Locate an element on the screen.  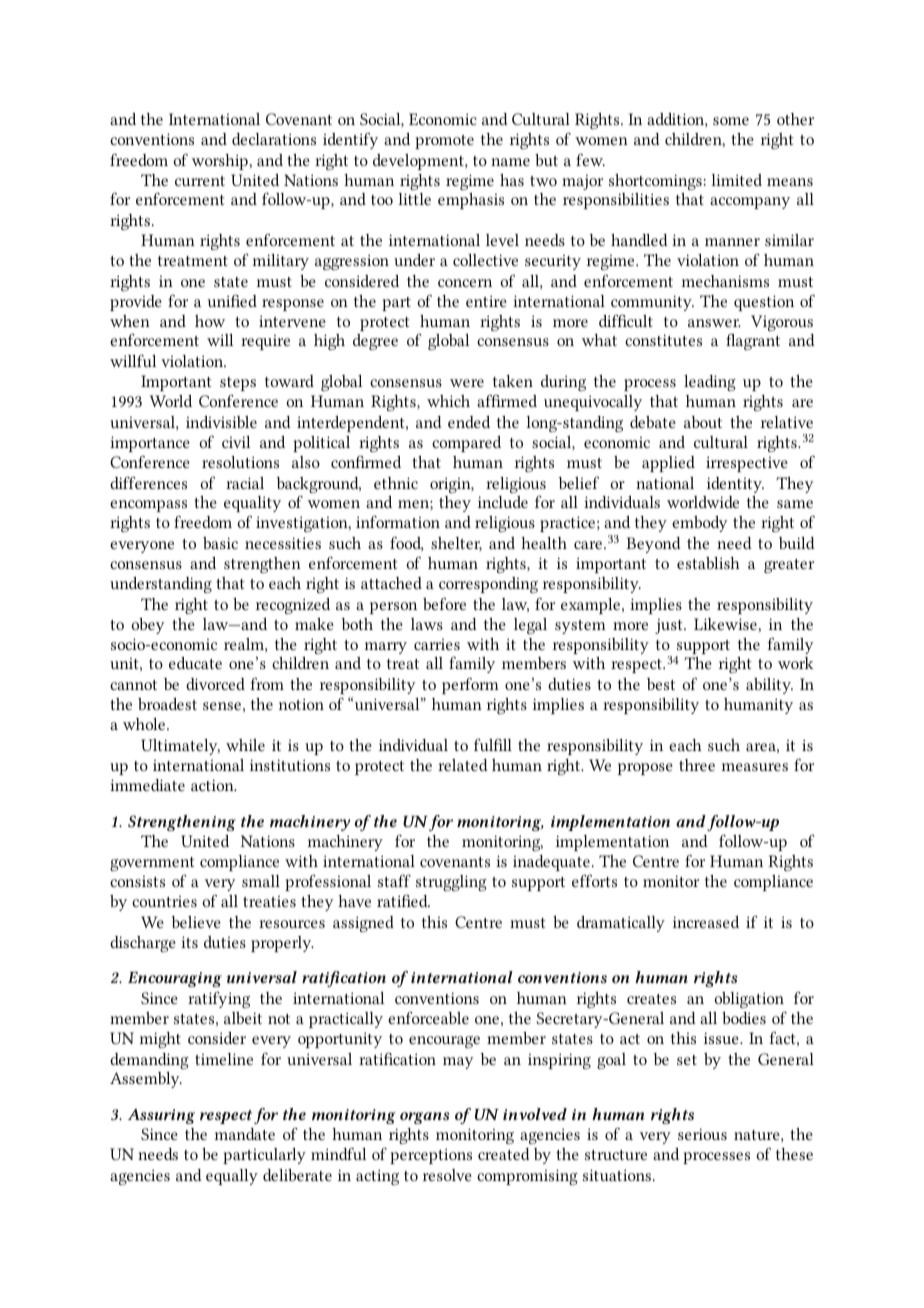
perceptions is located at coordinates (431, 1156).
